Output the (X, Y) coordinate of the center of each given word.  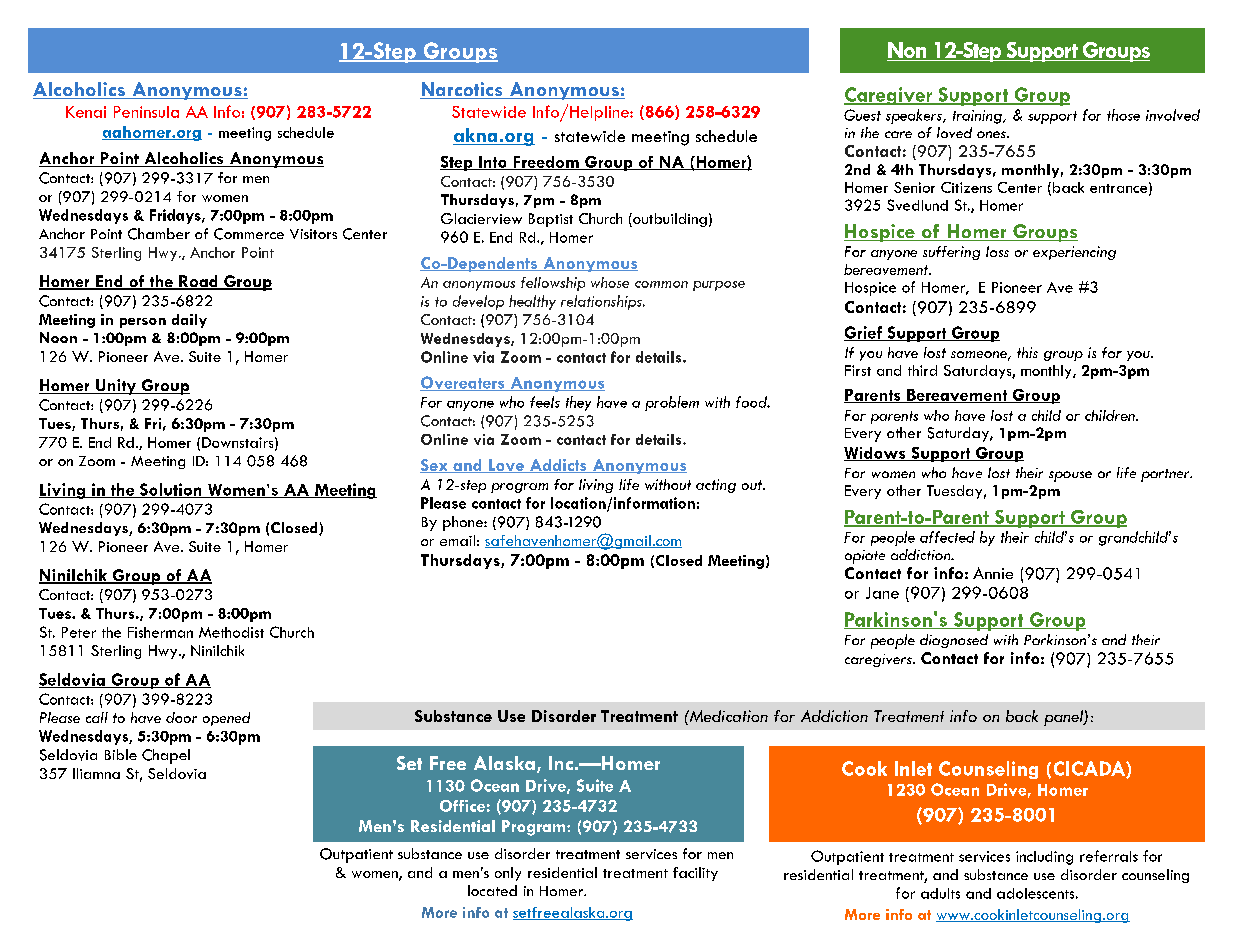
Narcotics (462, 90)
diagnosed (954, 641)
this (1027, 352)
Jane (882, 593)
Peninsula (146, 112)
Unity (116, 387)
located (492, 890)
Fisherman (160, 632)
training (978, 117)
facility (695, 874)
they (578, 403)
